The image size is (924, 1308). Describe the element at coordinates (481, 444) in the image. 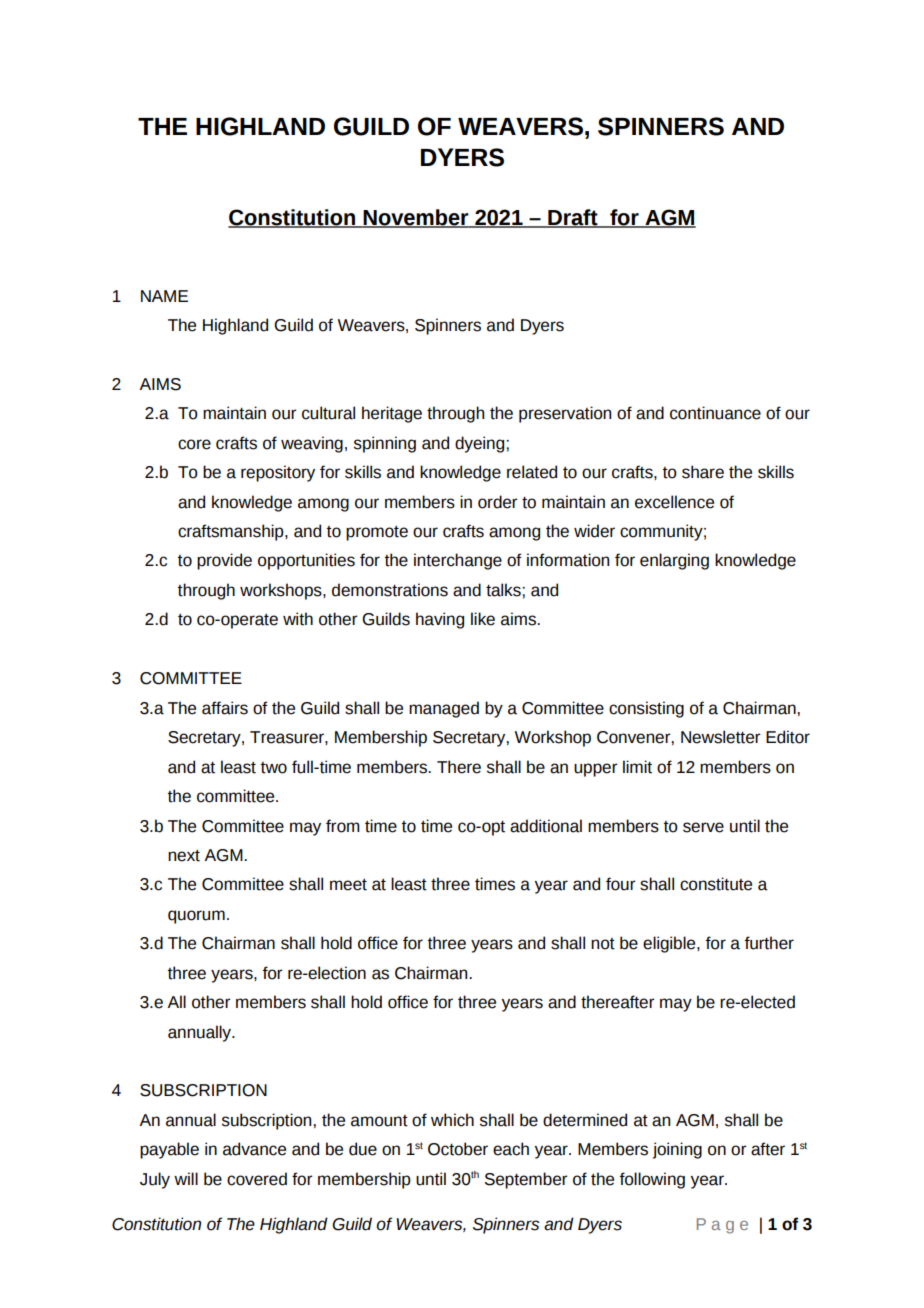

I see `dyeing` at that location.
